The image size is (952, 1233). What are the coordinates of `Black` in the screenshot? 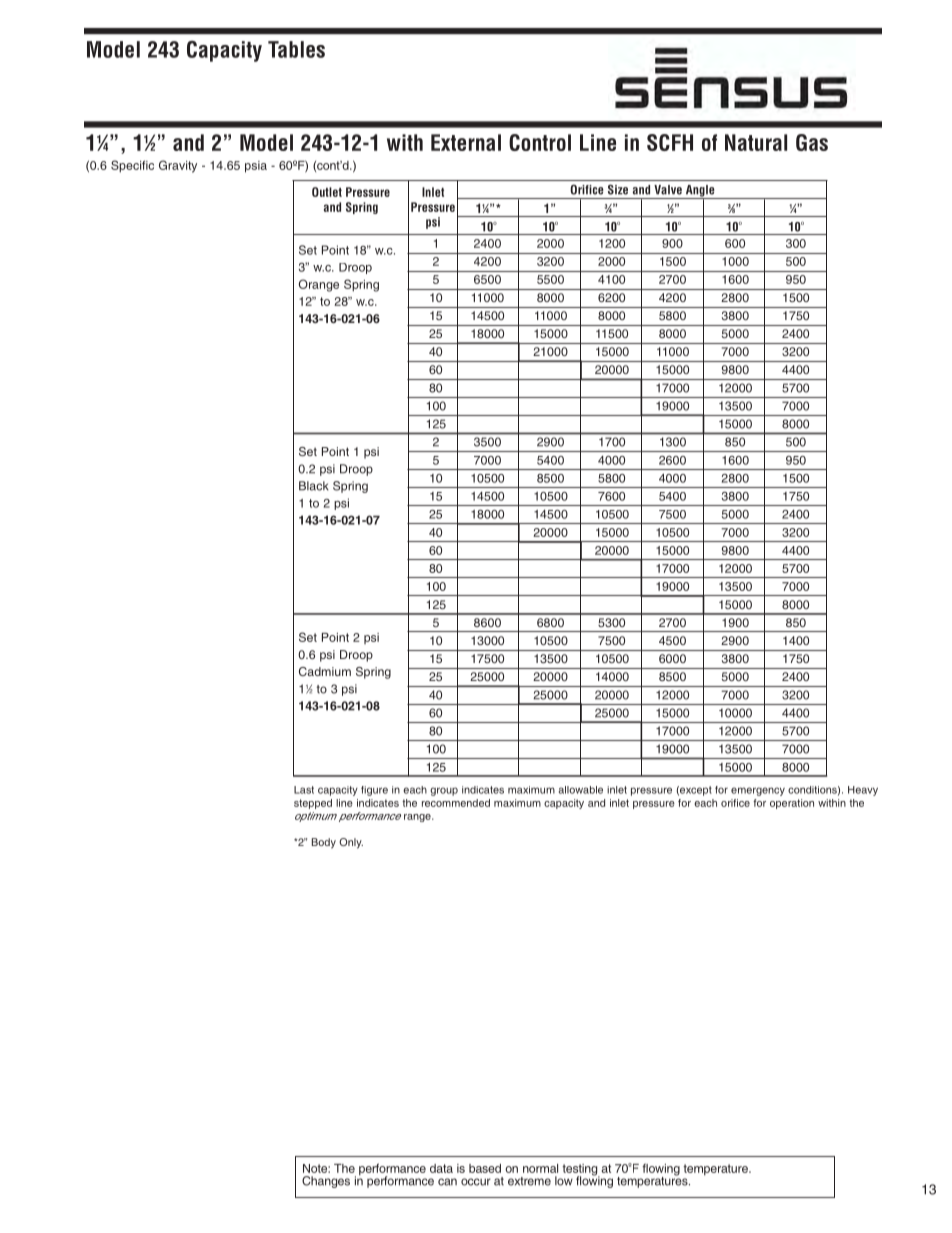 It's located at (314, 486).
